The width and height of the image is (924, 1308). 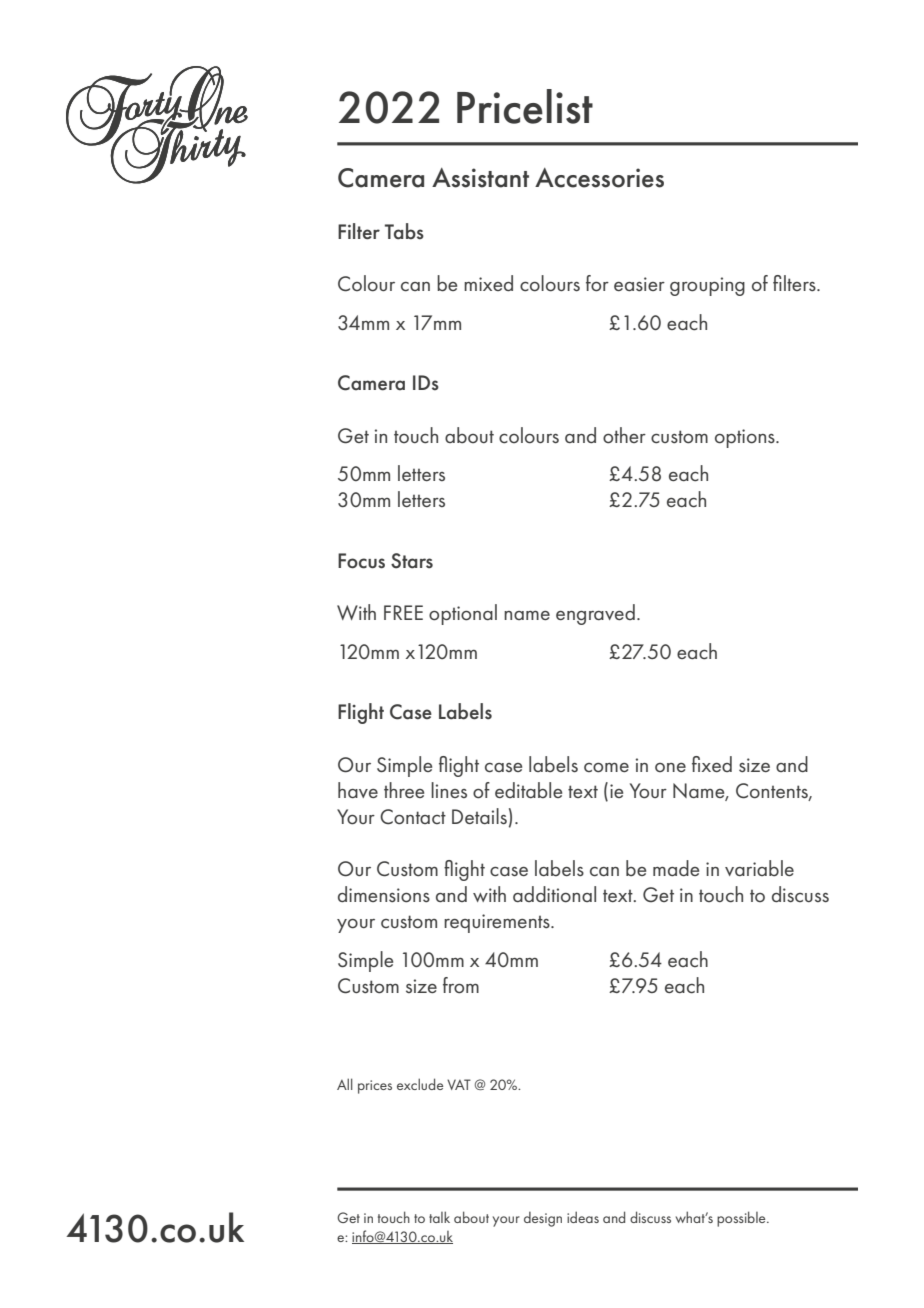 I want to click on talk, so click(x=439, y=1217).
